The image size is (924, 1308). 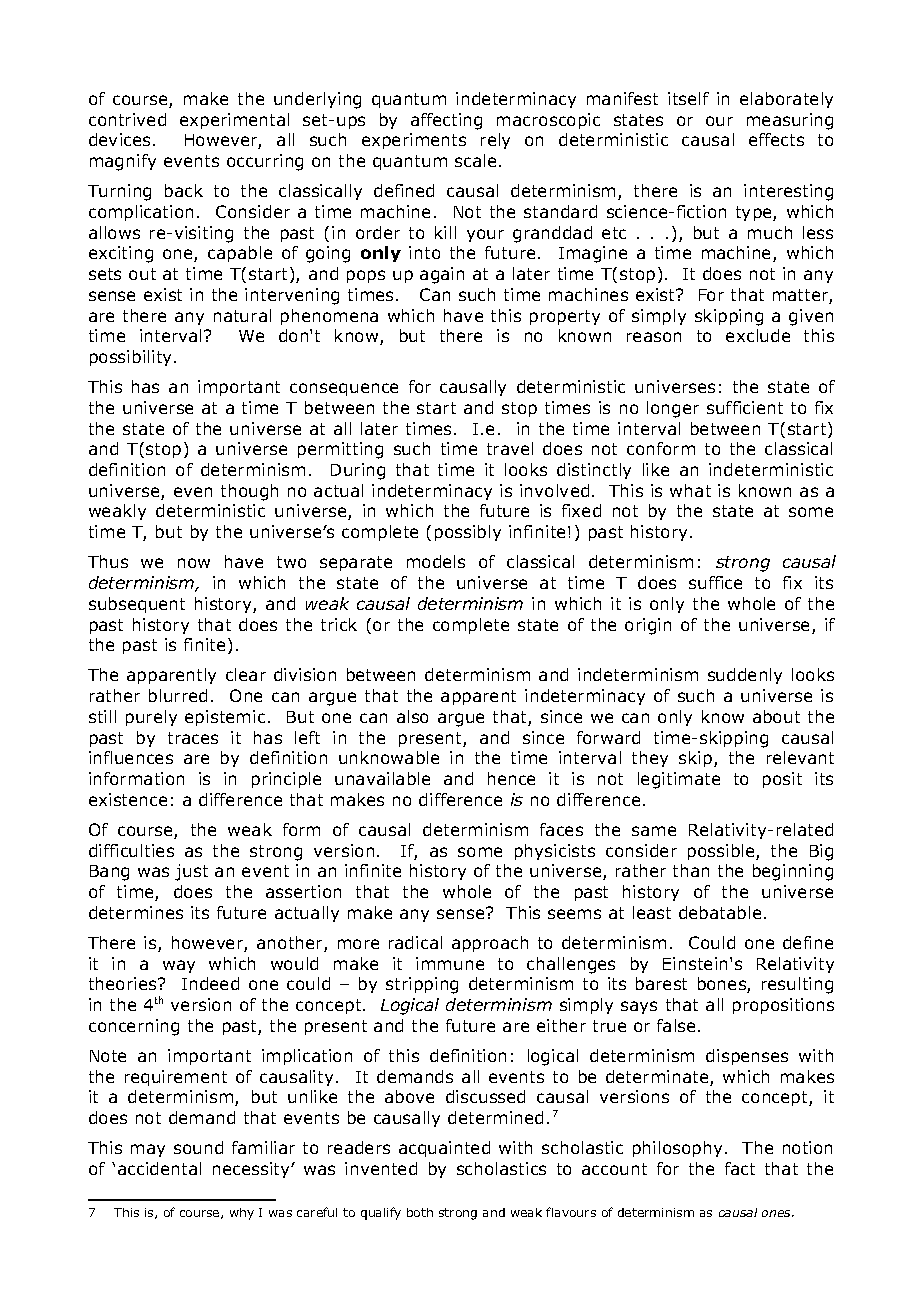 What do you see at coordinates (740, 1168) in the page?
I see `fact` at bounding box center [740, 1168].
